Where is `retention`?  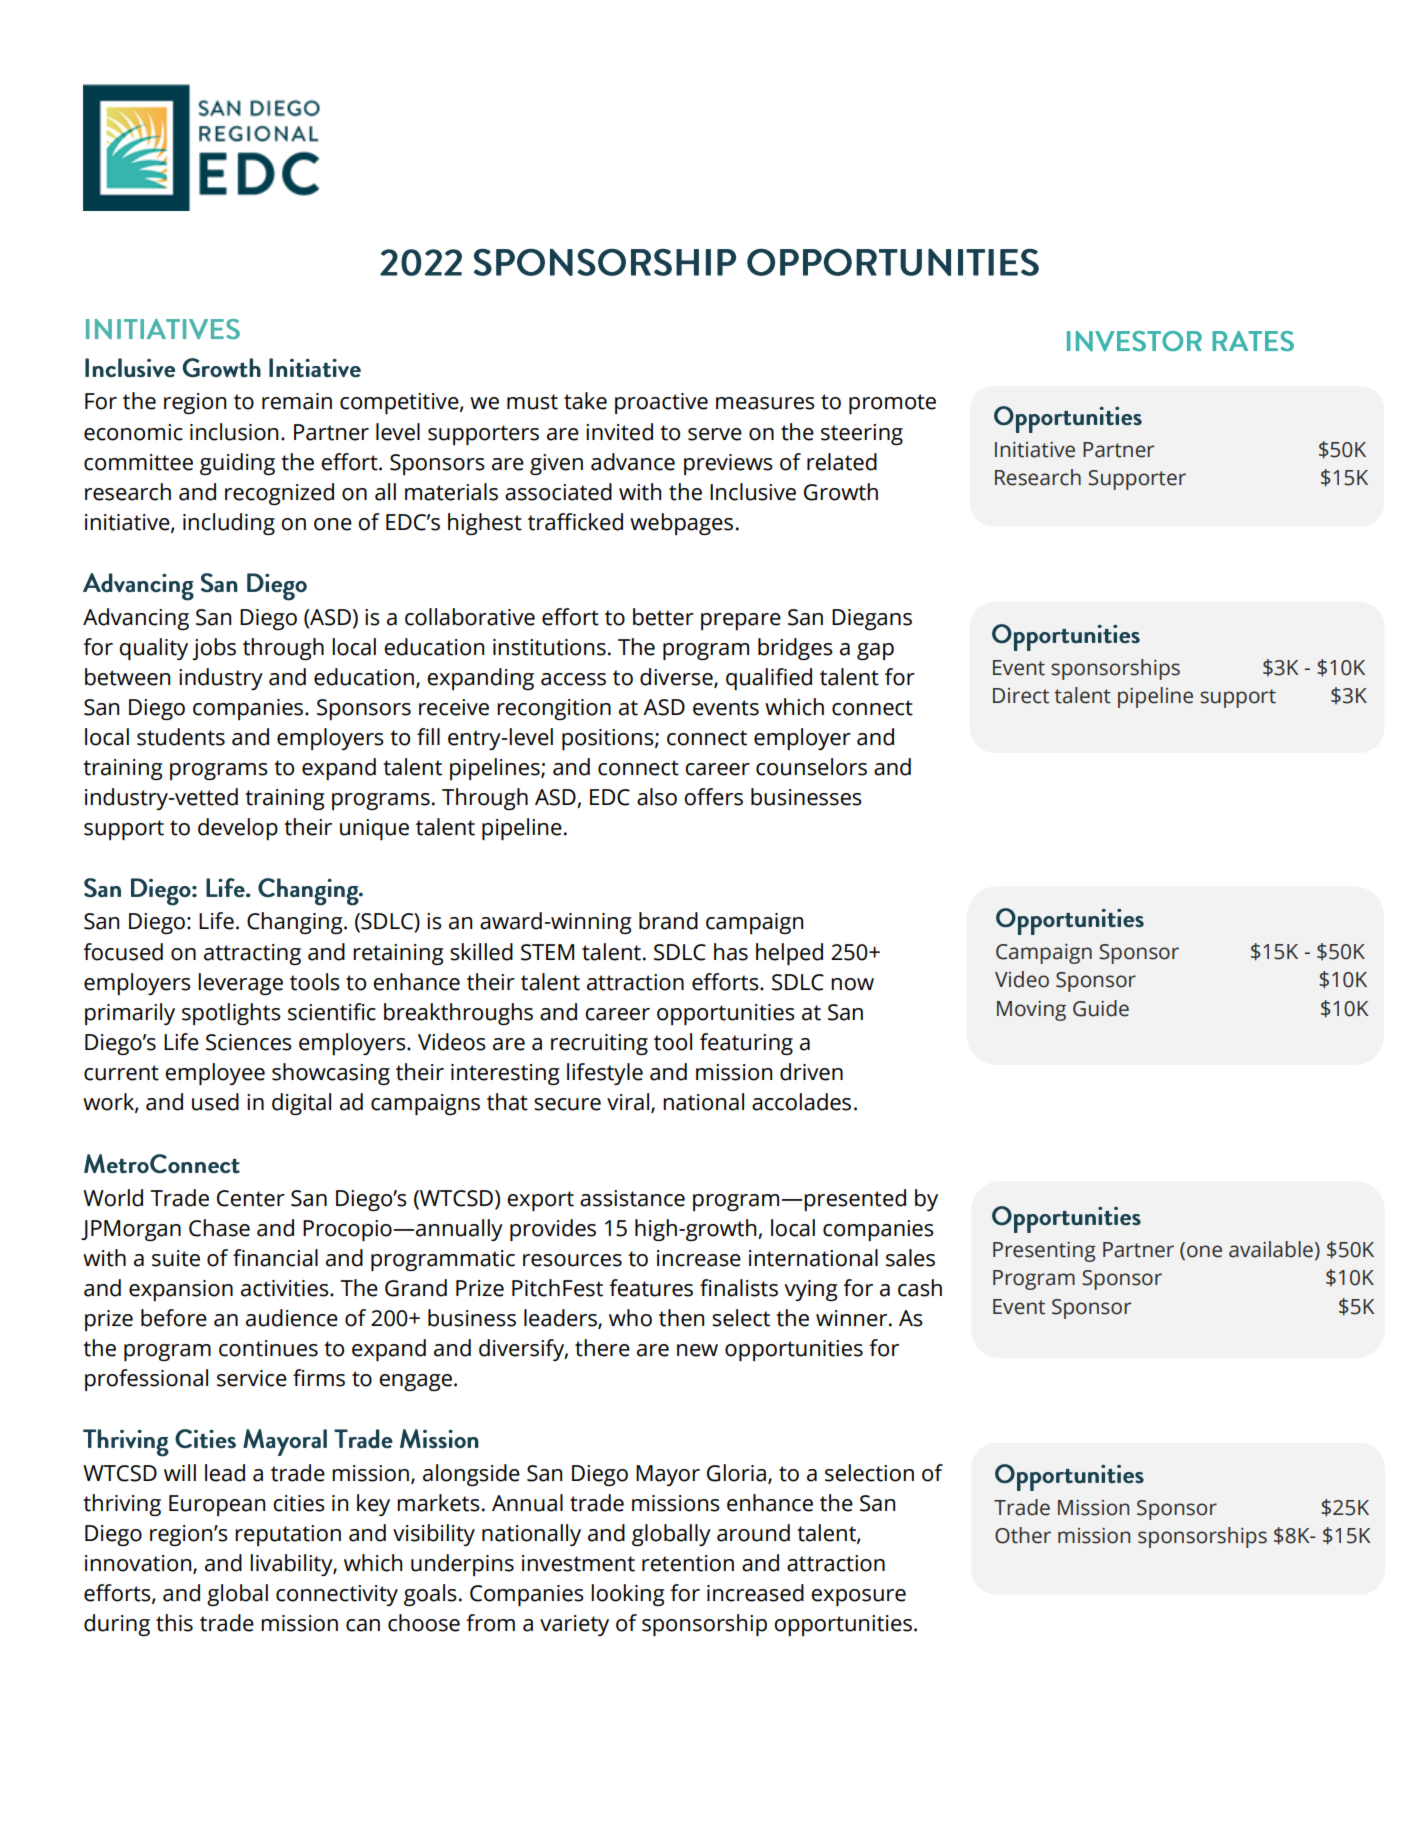 retention is located at coordinates (688, 1563).
